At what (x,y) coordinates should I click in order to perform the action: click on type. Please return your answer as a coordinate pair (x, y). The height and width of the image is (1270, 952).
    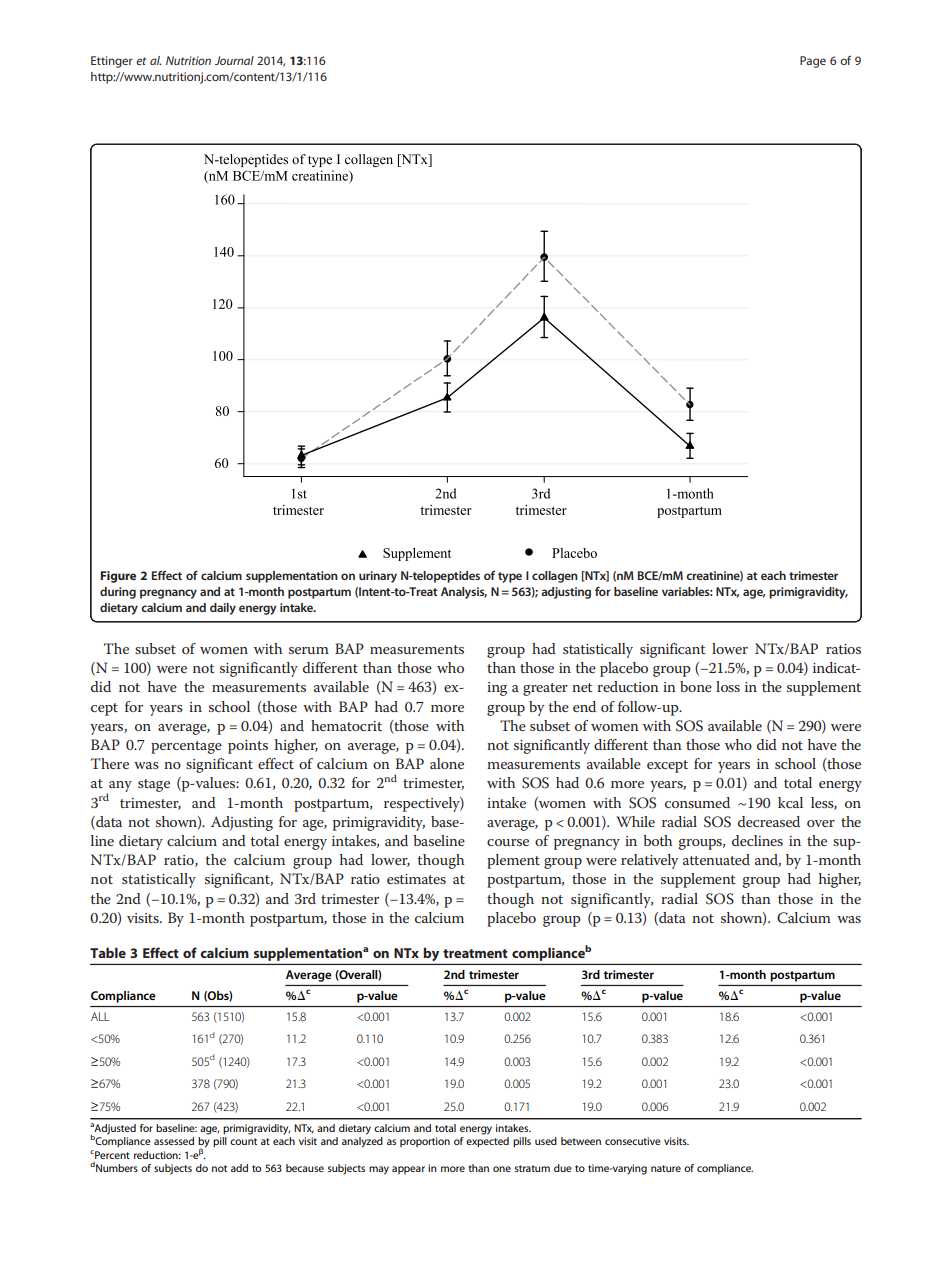
    Looking at the image, I should click on (510, 577).
